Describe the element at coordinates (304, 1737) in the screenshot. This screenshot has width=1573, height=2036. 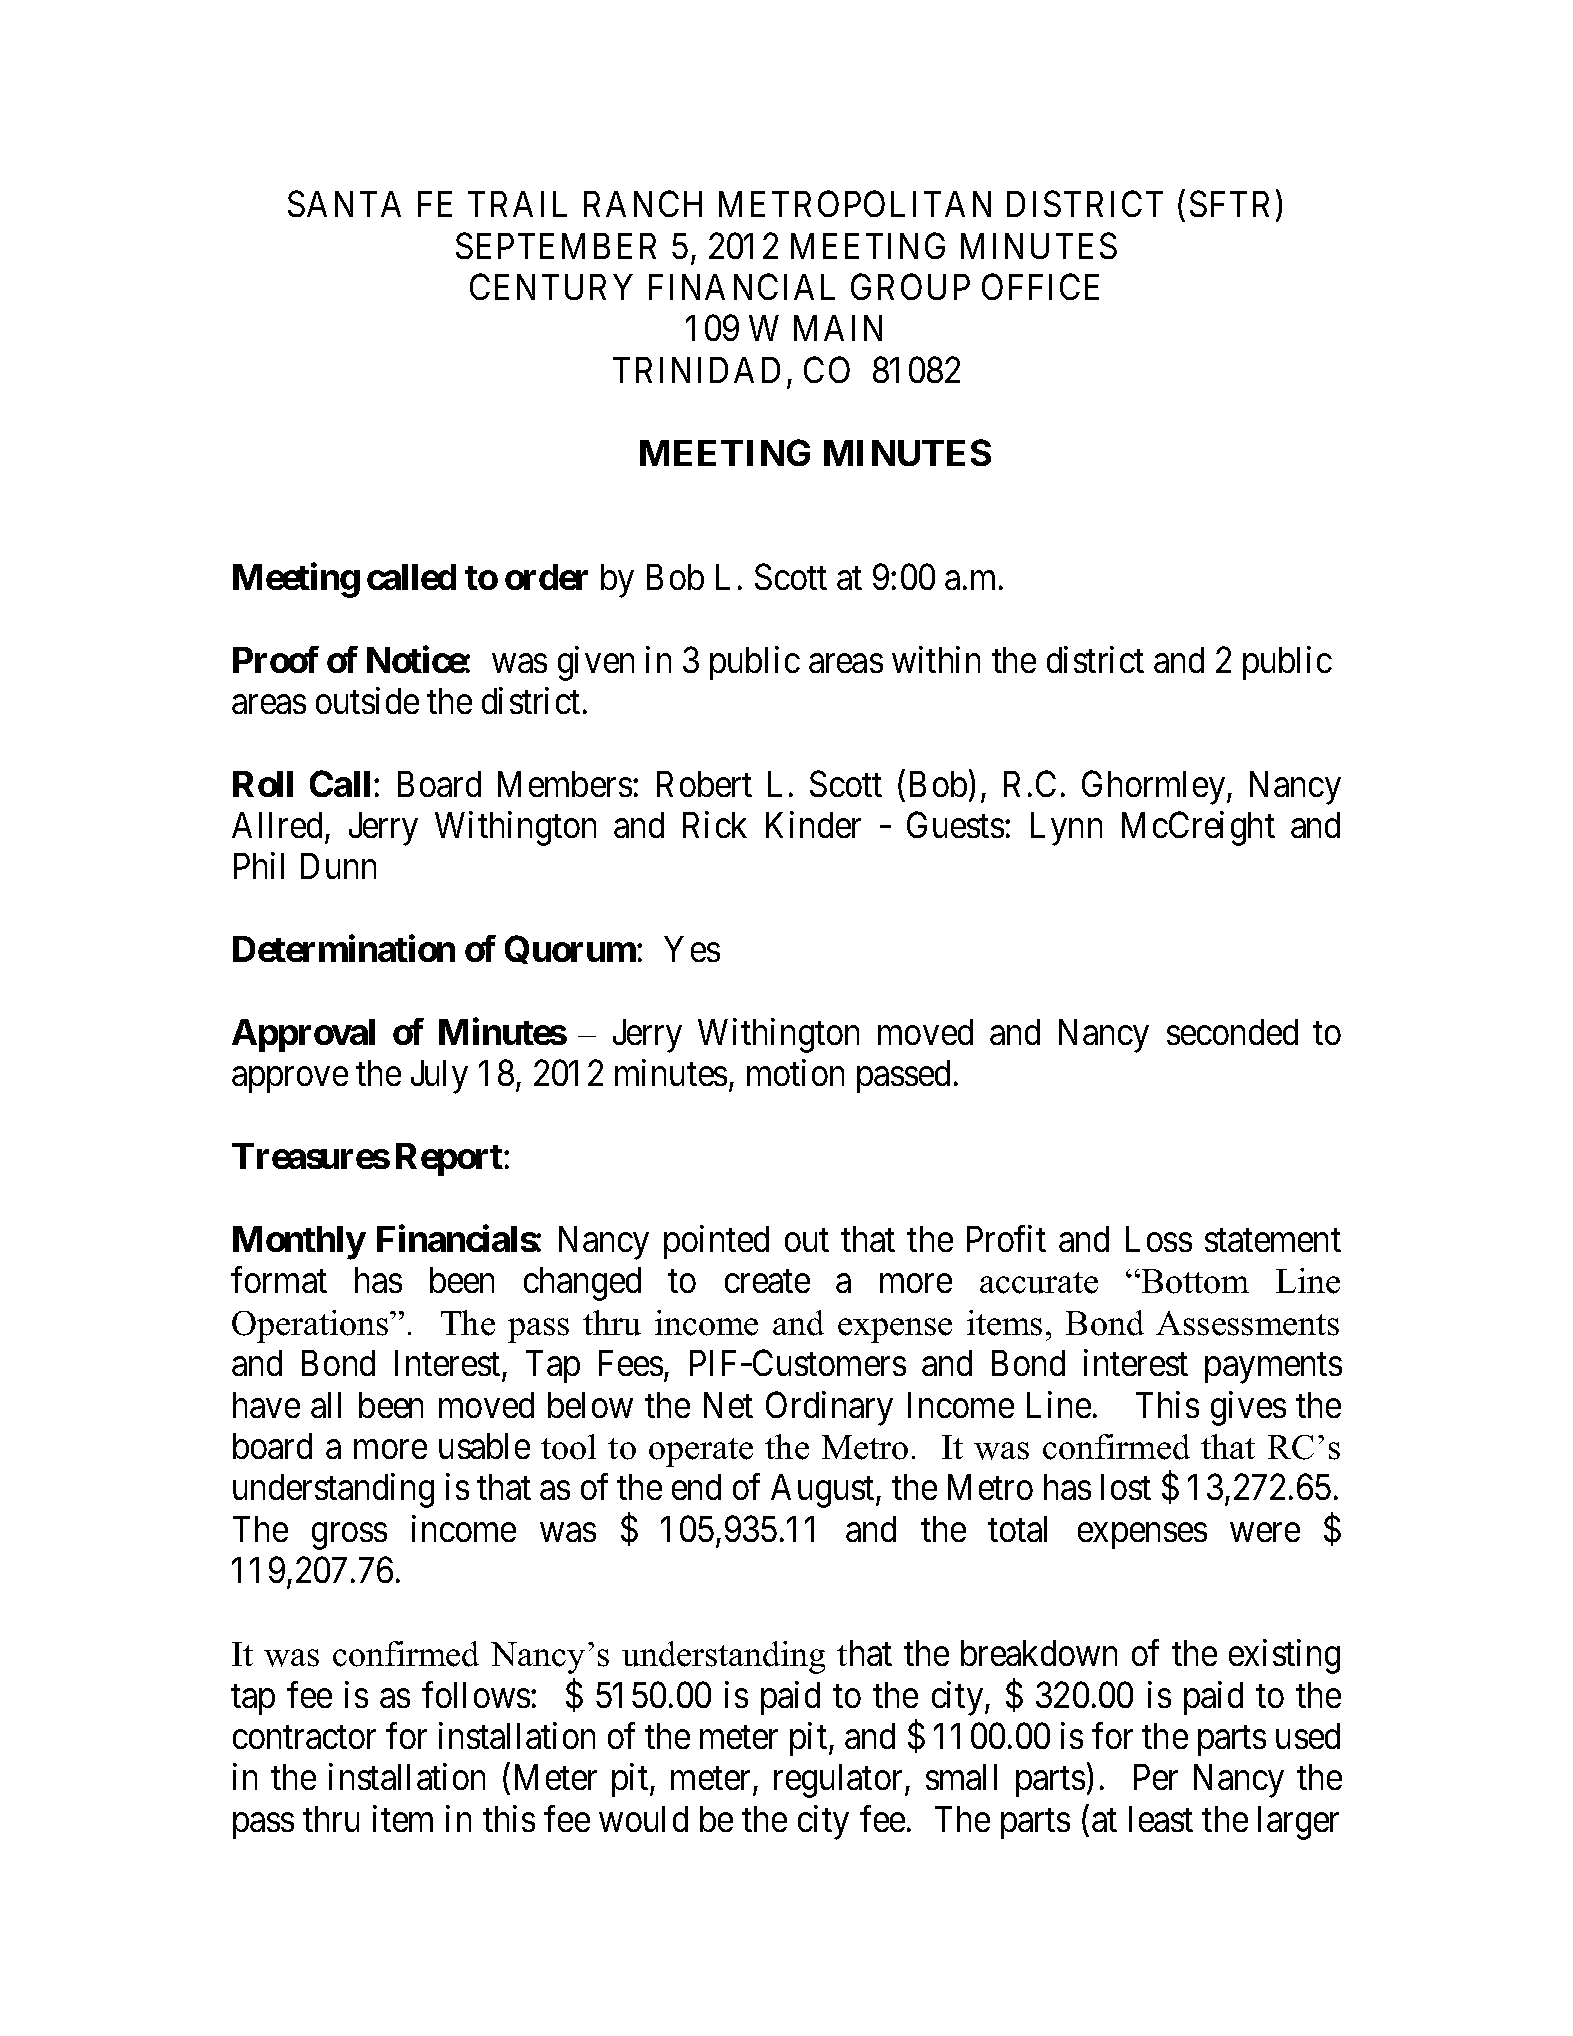
I see `contractor` at that location.
